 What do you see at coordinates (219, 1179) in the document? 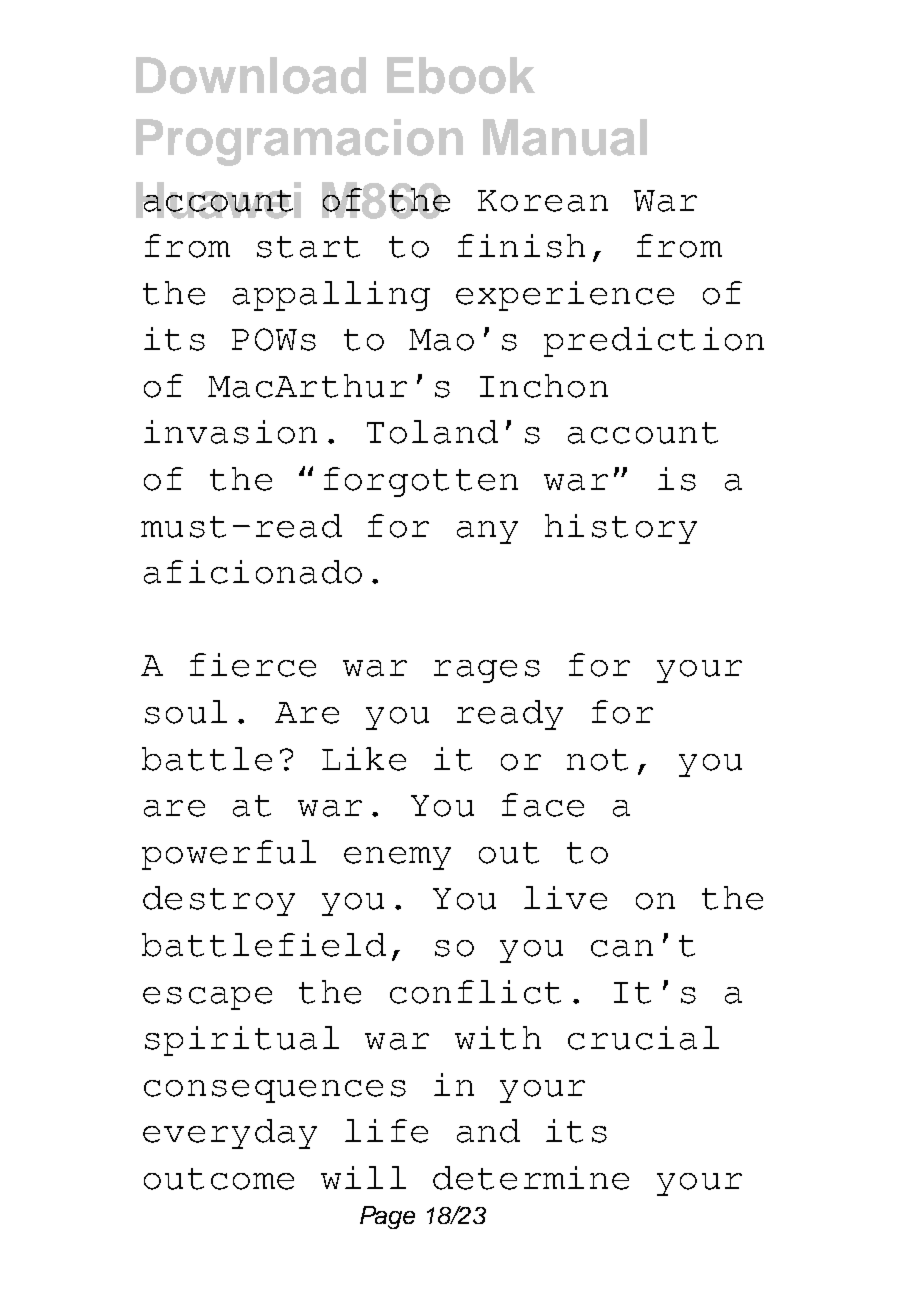
I see `outcome` at bounding box center [219, 1179].
